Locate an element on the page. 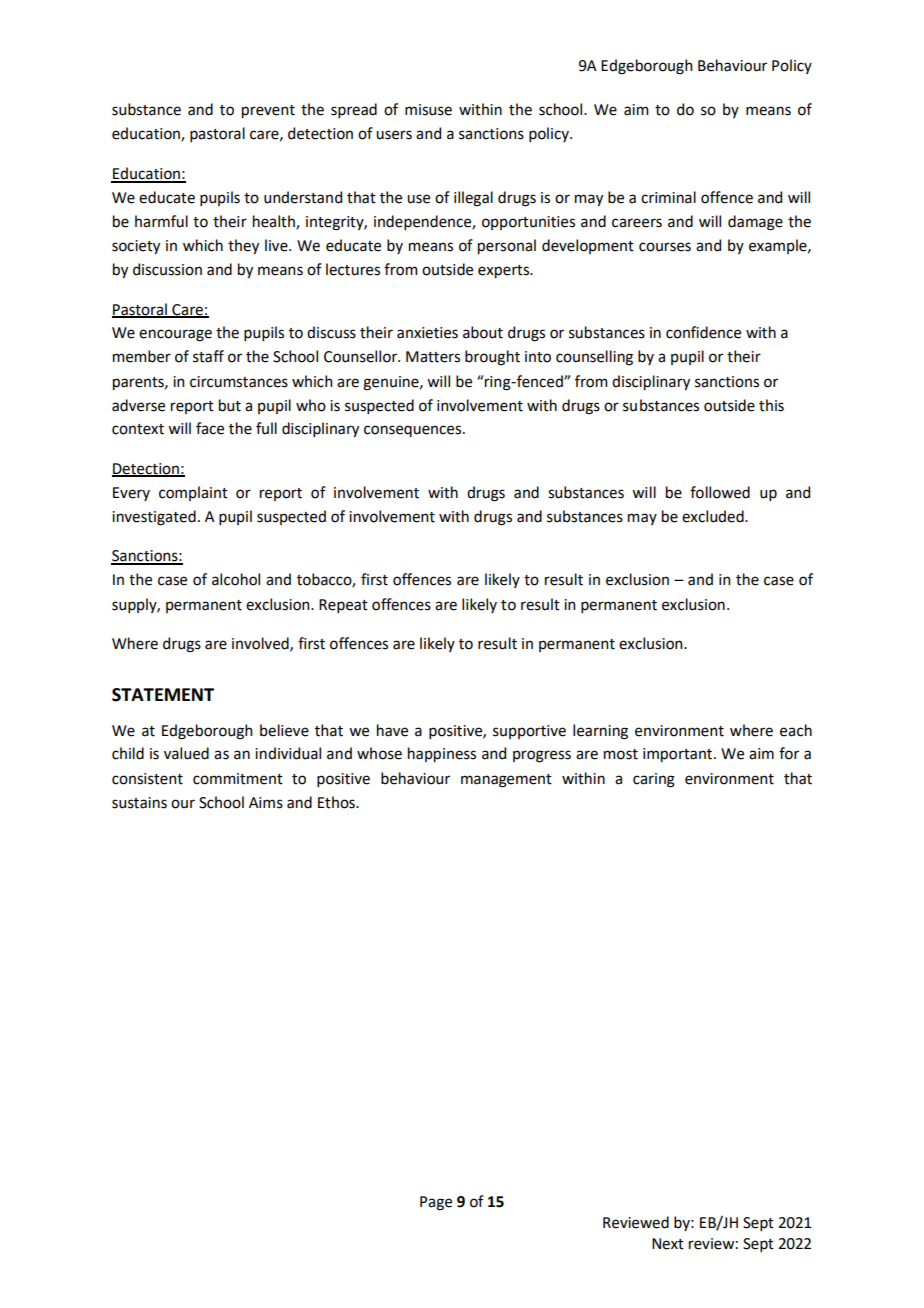 The image size is (924, 1308). this is located at coordinates (771, 405).
